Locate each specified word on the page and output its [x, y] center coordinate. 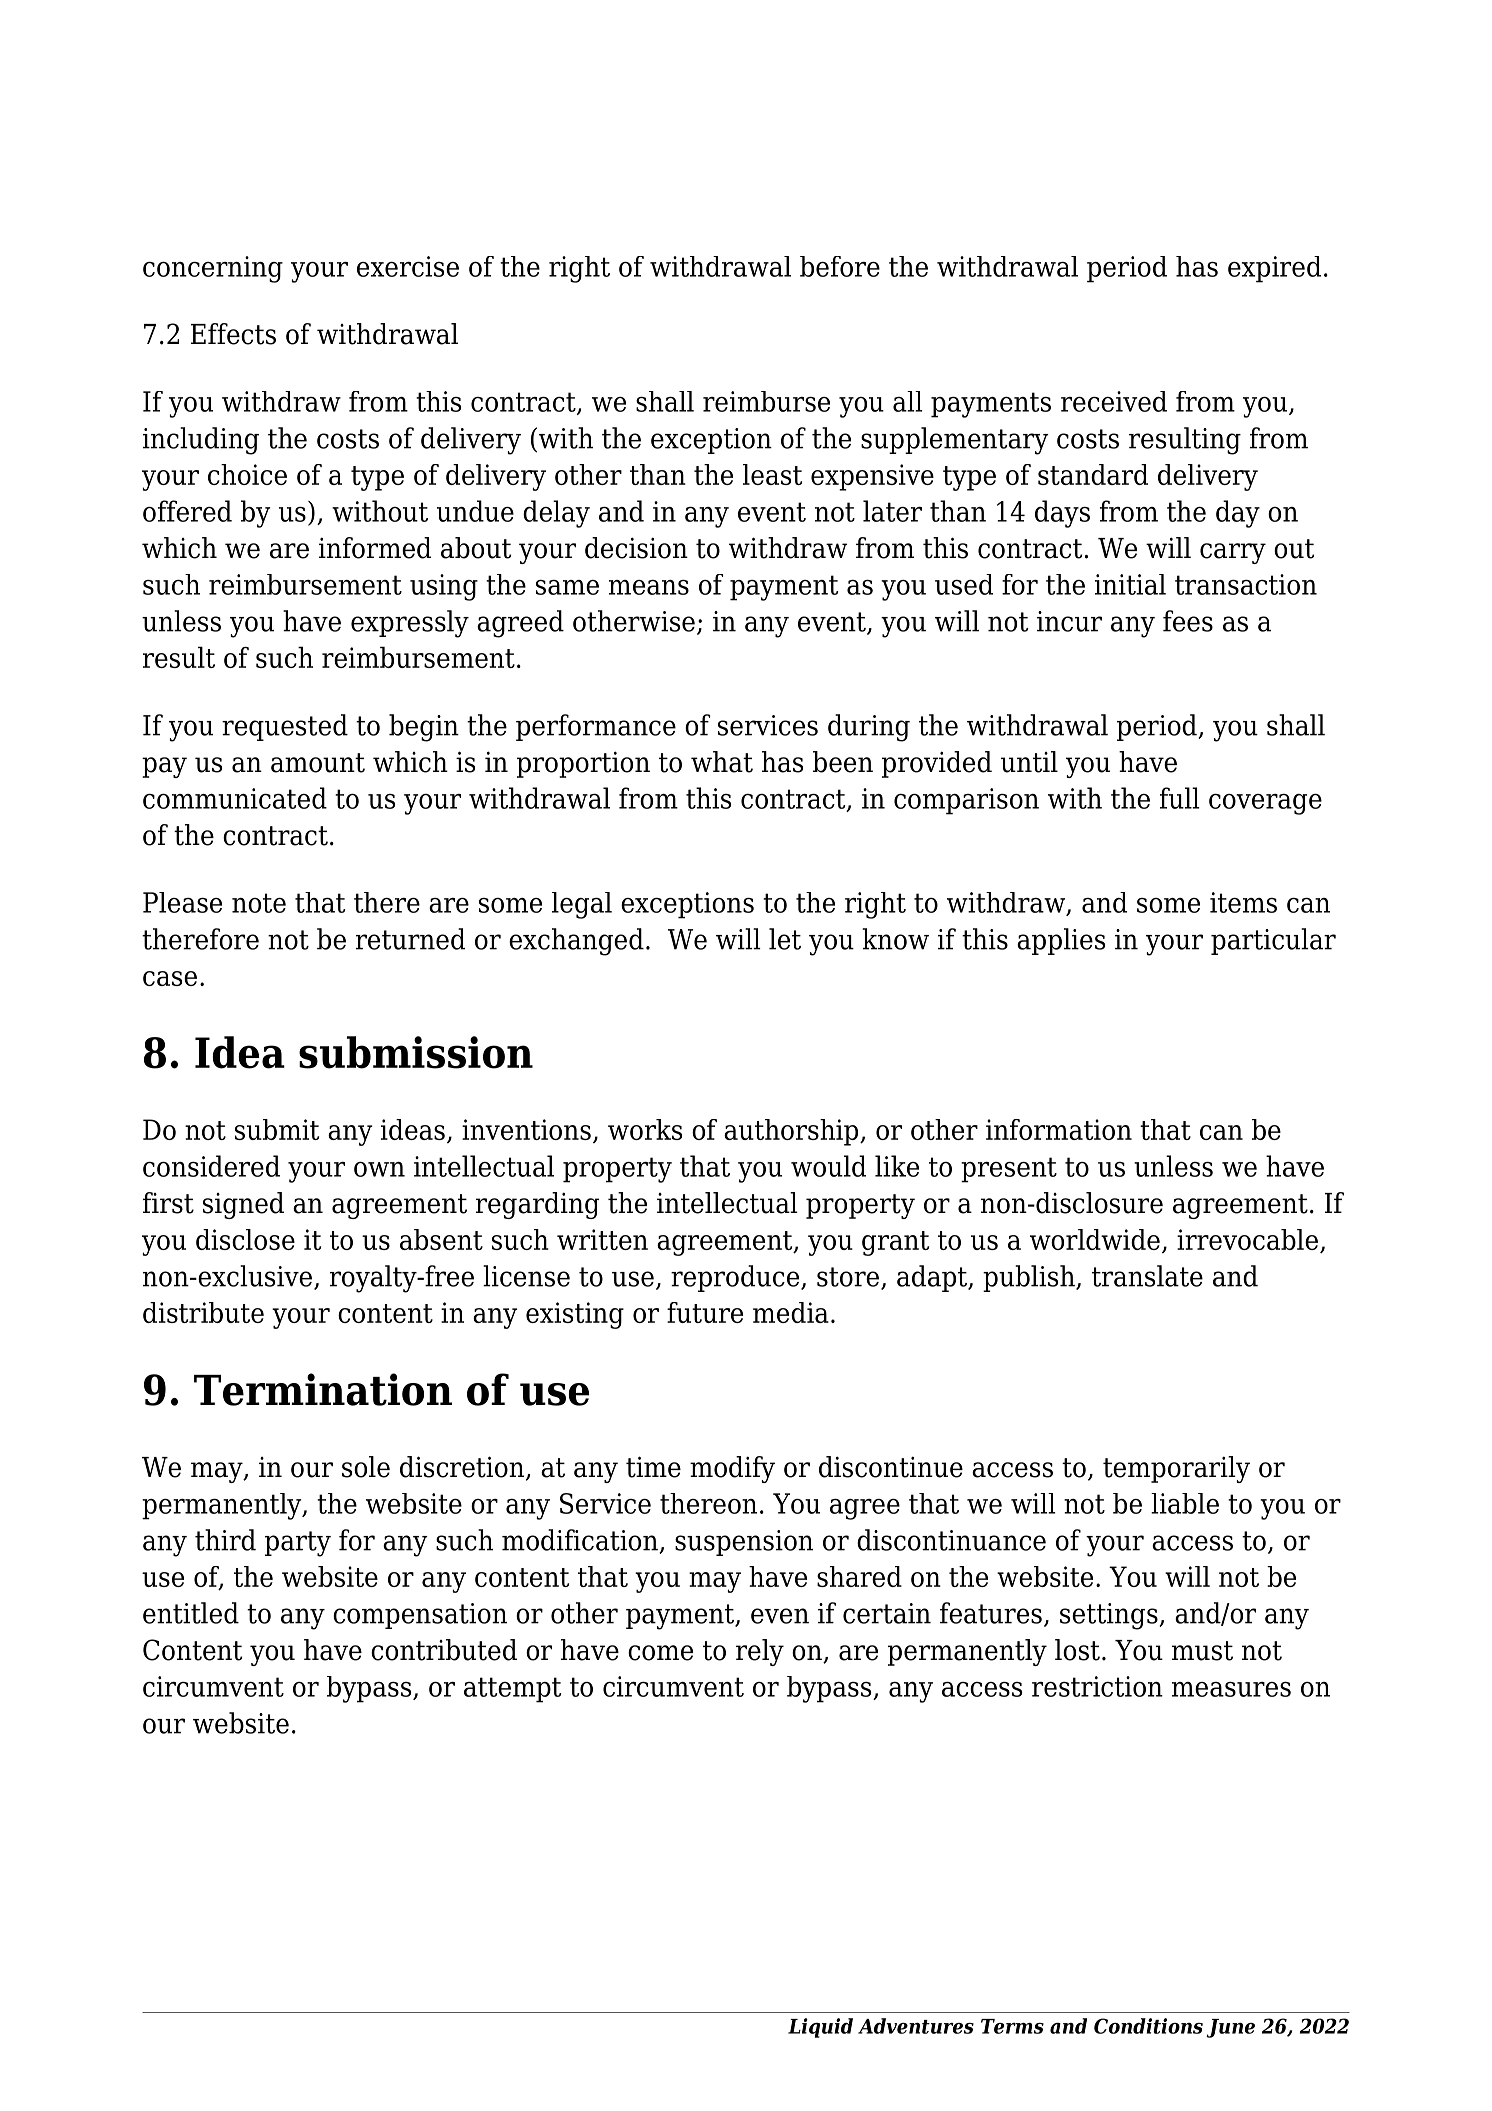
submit [277, 1129]
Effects [233, 334]
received [1114, 401]
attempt [512, 1690]
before [840, 266]
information [1059, 1129]
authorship [792, 1132]
